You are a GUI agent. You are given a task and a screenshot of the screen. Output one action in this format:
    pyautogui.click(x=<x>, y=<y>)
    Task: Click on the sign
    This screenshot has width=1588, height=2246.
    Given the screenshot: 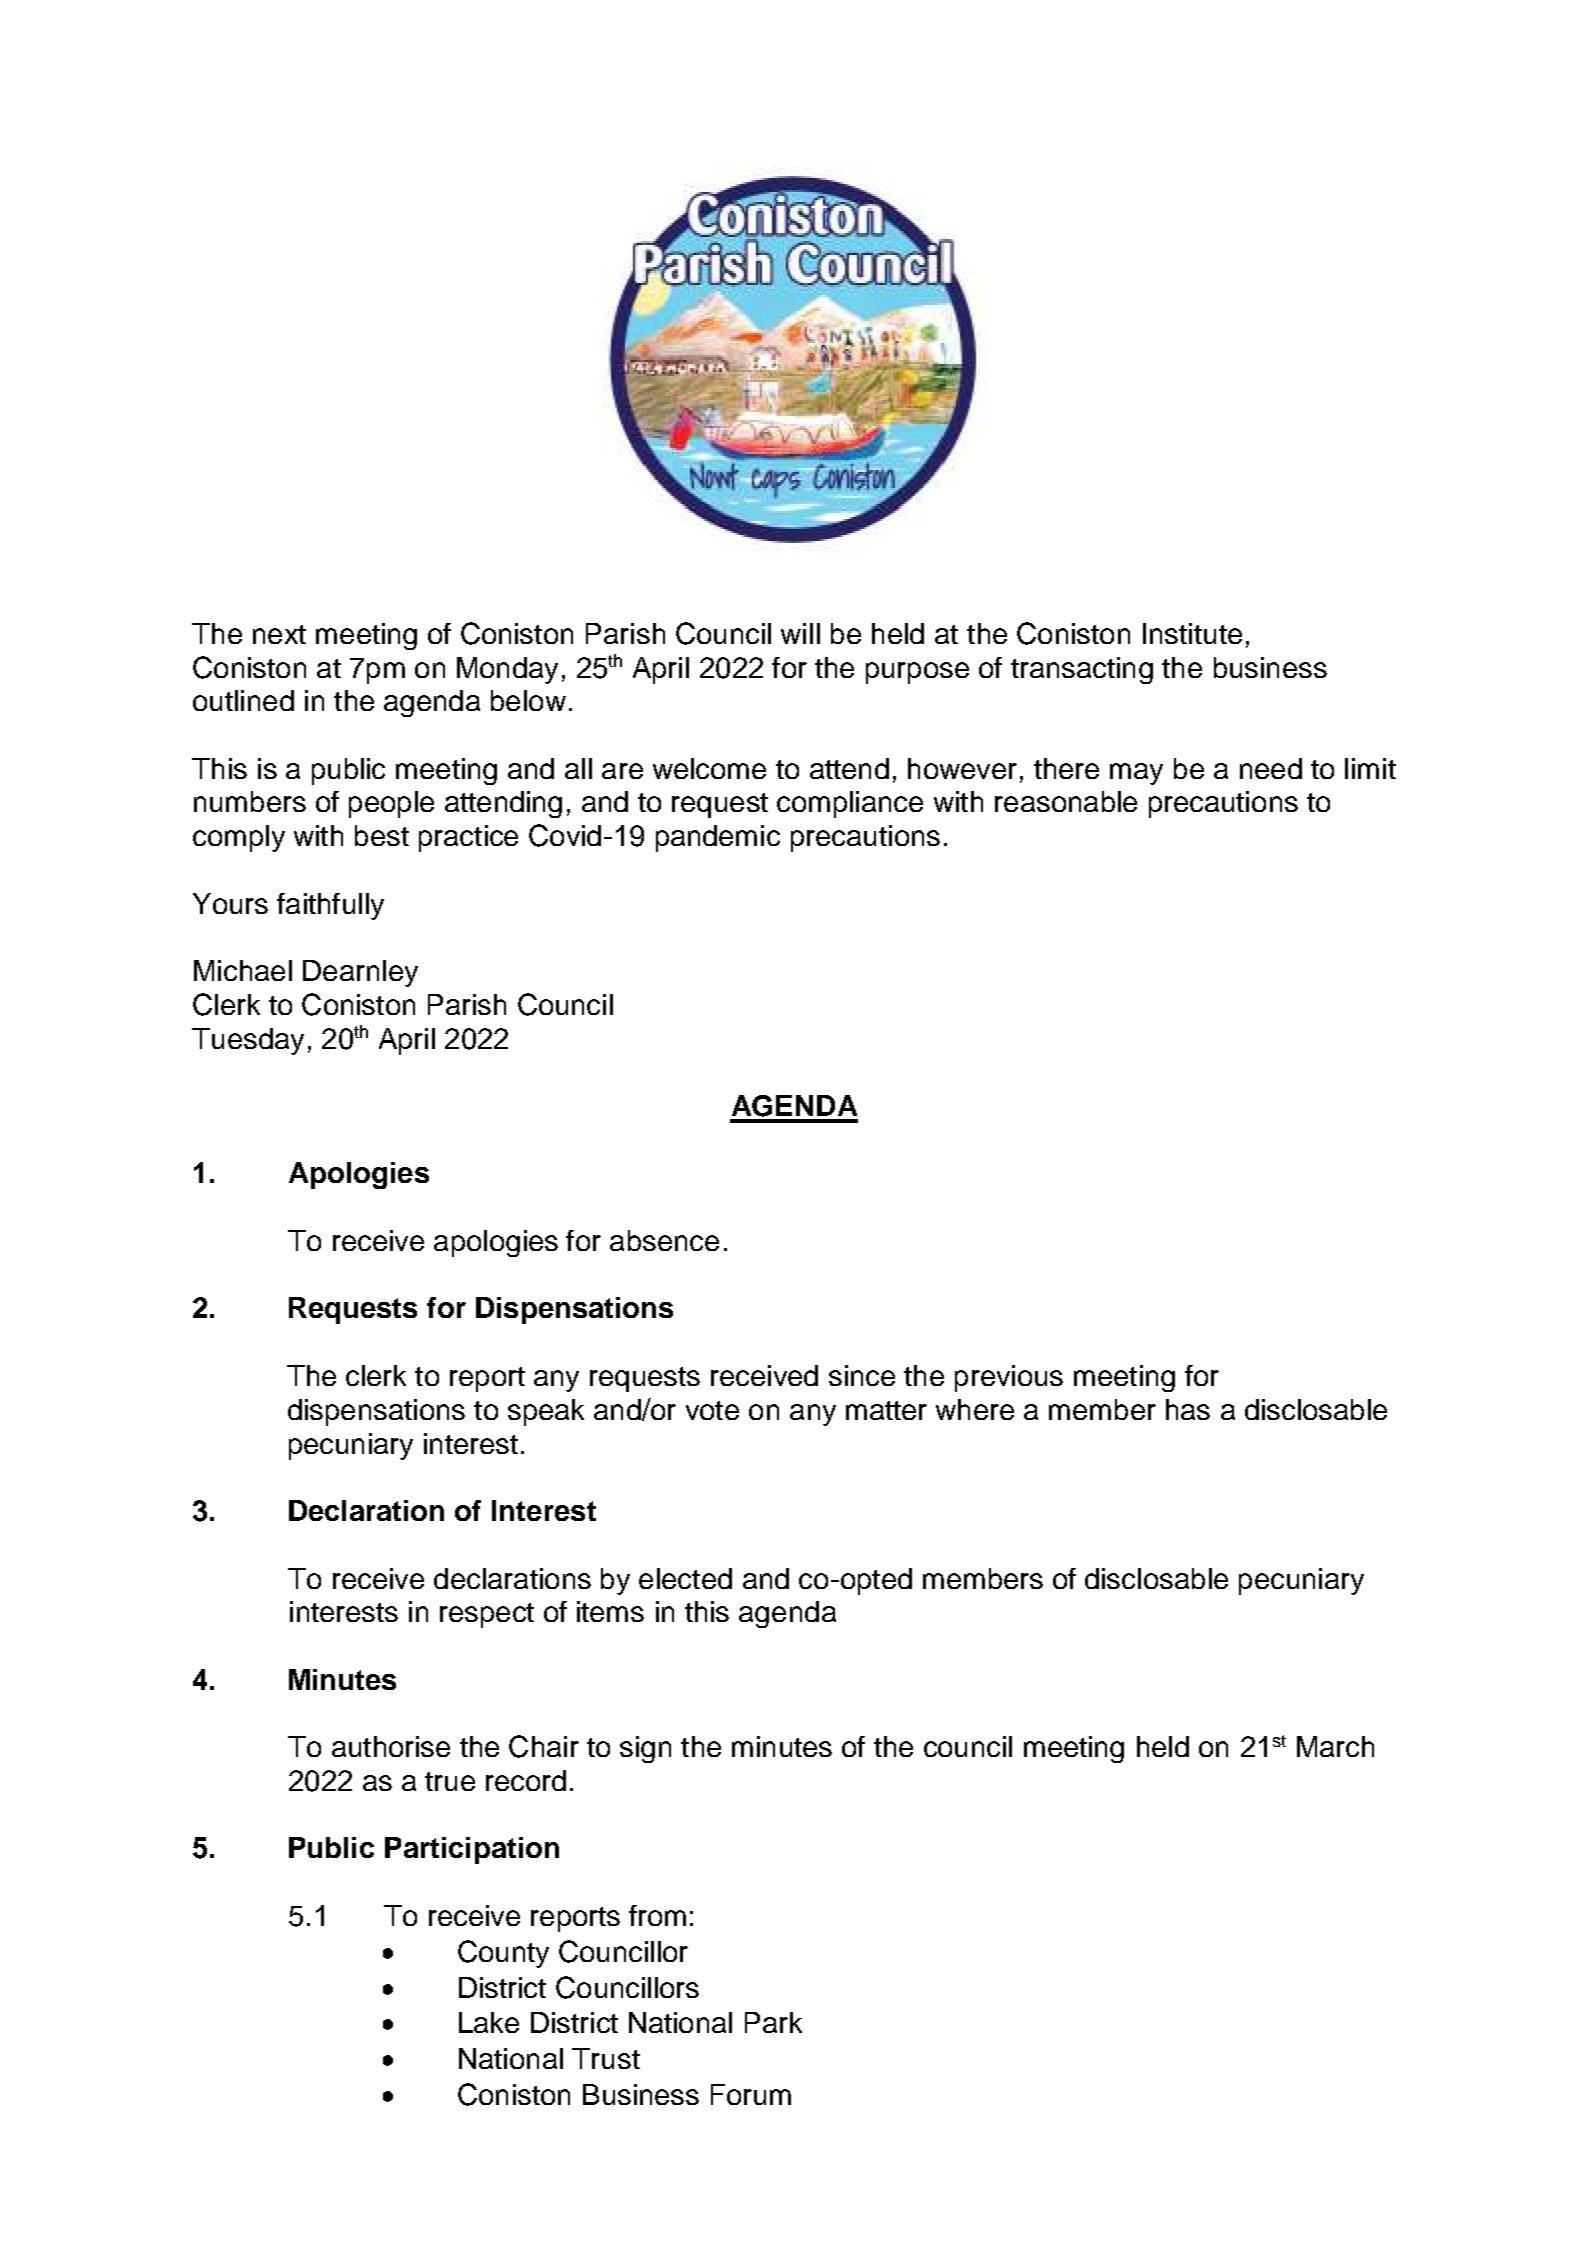 What is the action you would take?
    pyautogui.click(x=645, y=1749)
